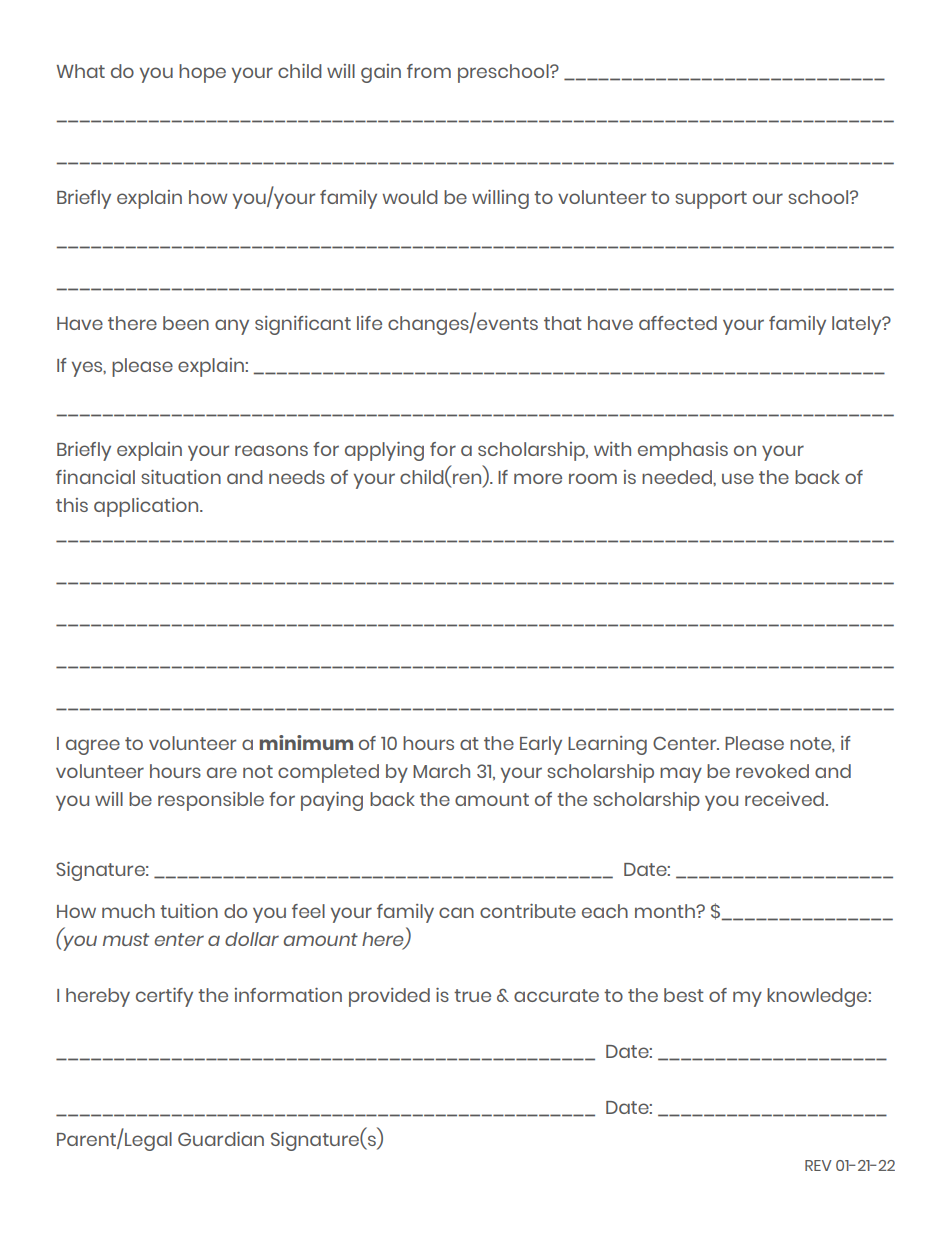  I want to click on Guardian, so click(221, 1139).
